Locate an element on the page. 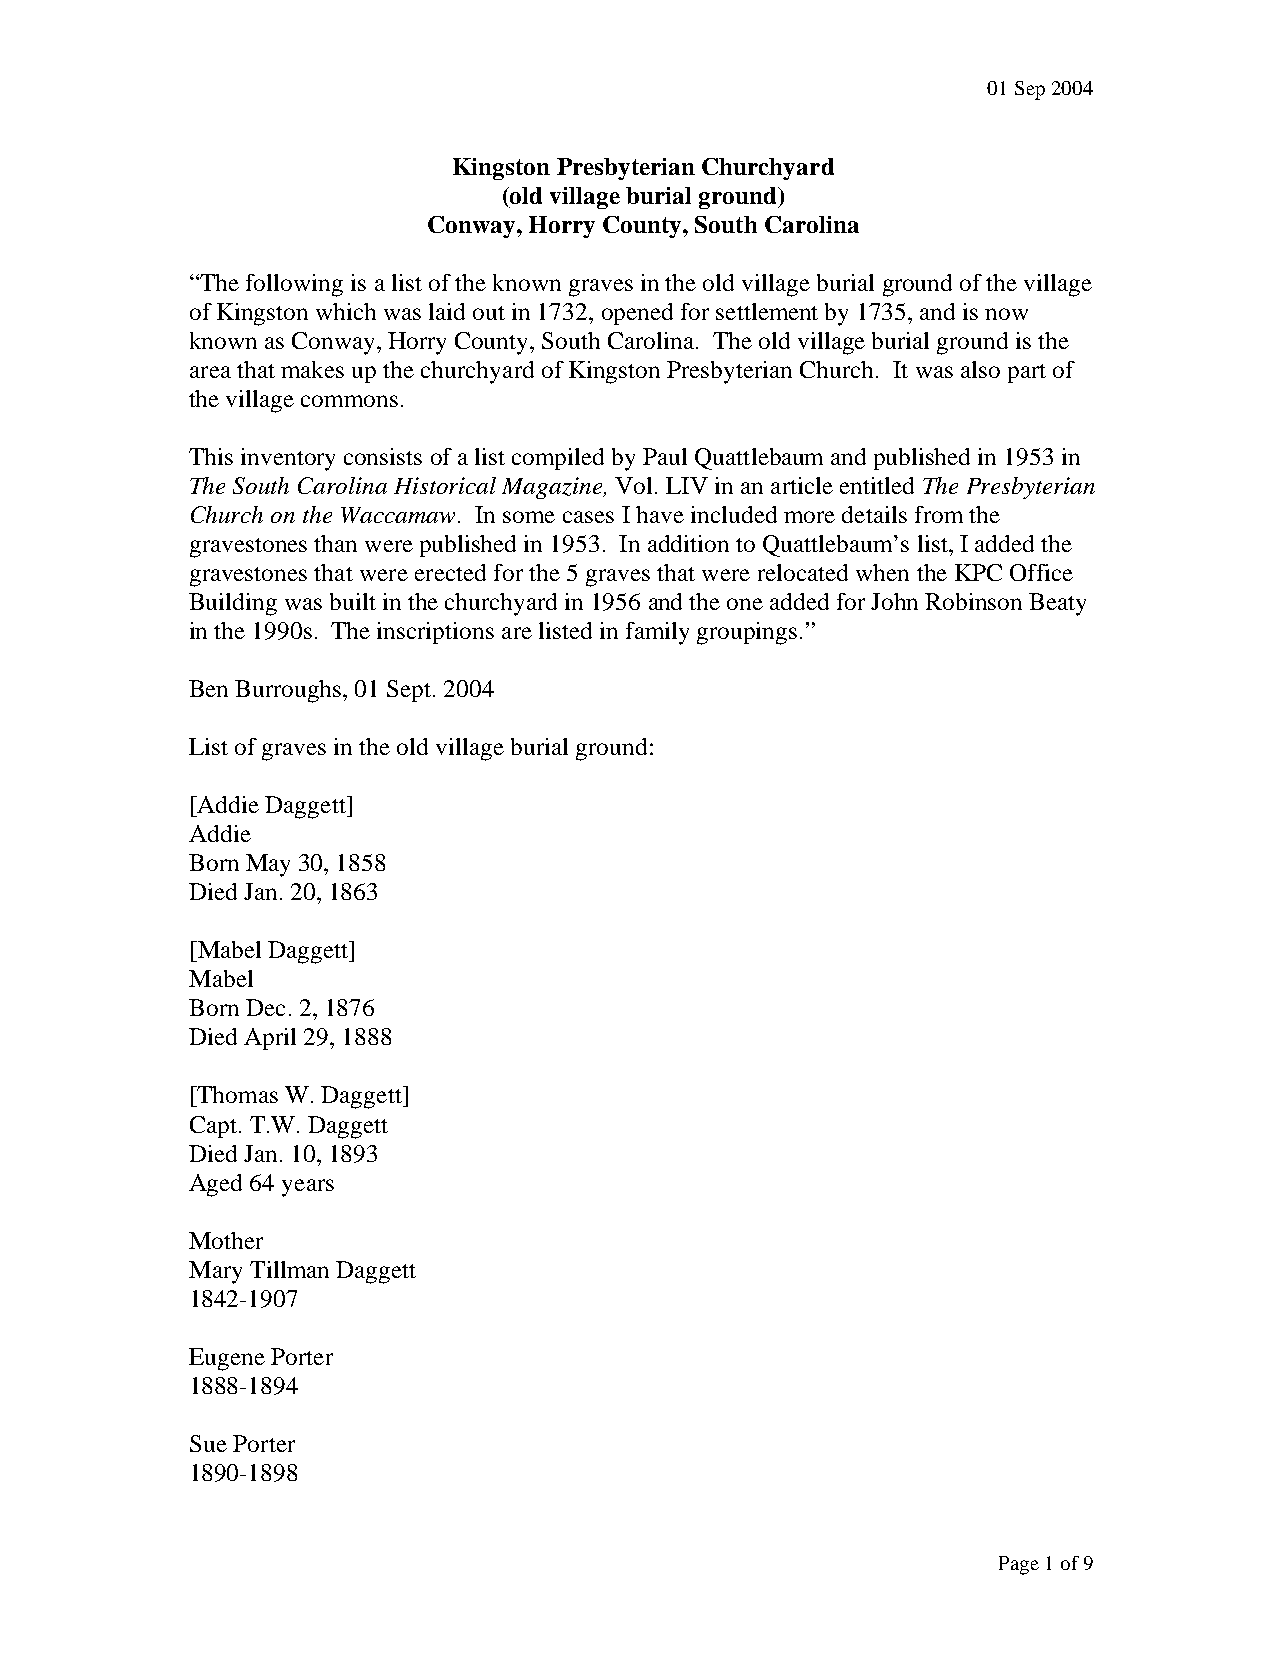  Sept is located at coordinates (410, 691).
